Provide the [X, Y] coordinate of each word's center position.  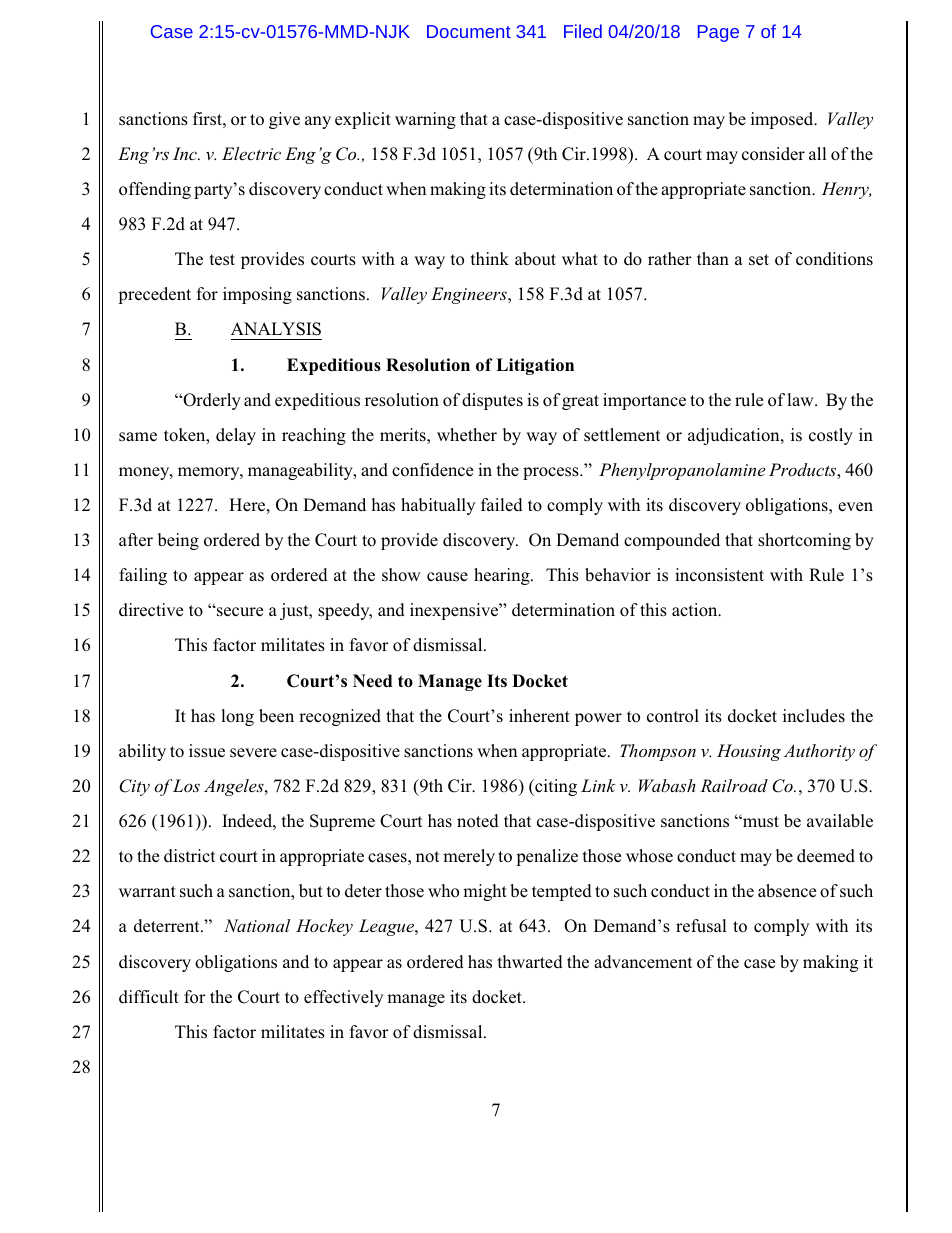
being [178, 541]
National [257, 925]
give [284, 120]
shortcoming [804, 541]
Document [469, 31]
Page [718, 33]
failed [502, 505]
